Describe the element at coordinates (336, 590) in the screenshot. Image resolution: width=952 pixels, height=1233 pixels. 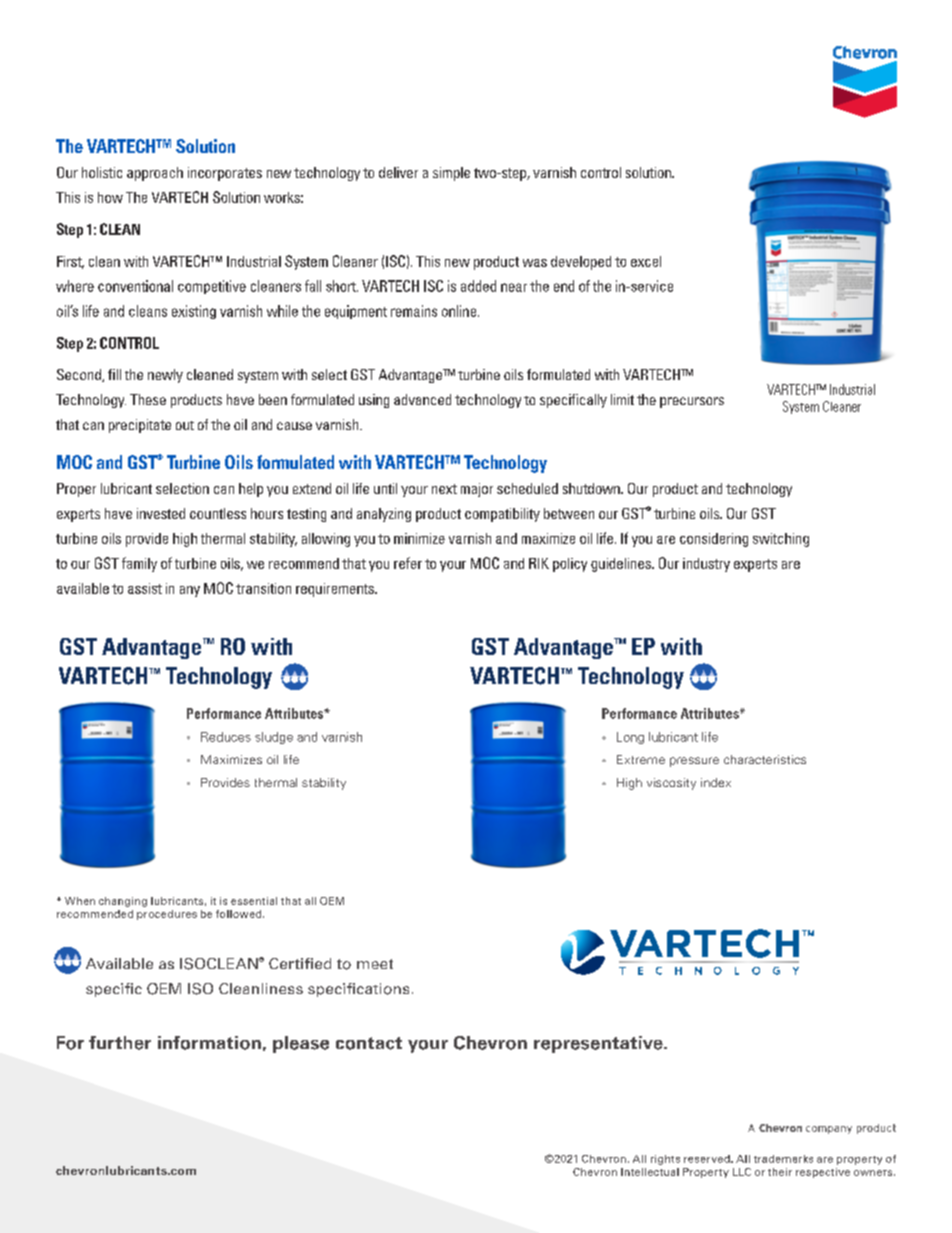
I see `requirements` at that location.
